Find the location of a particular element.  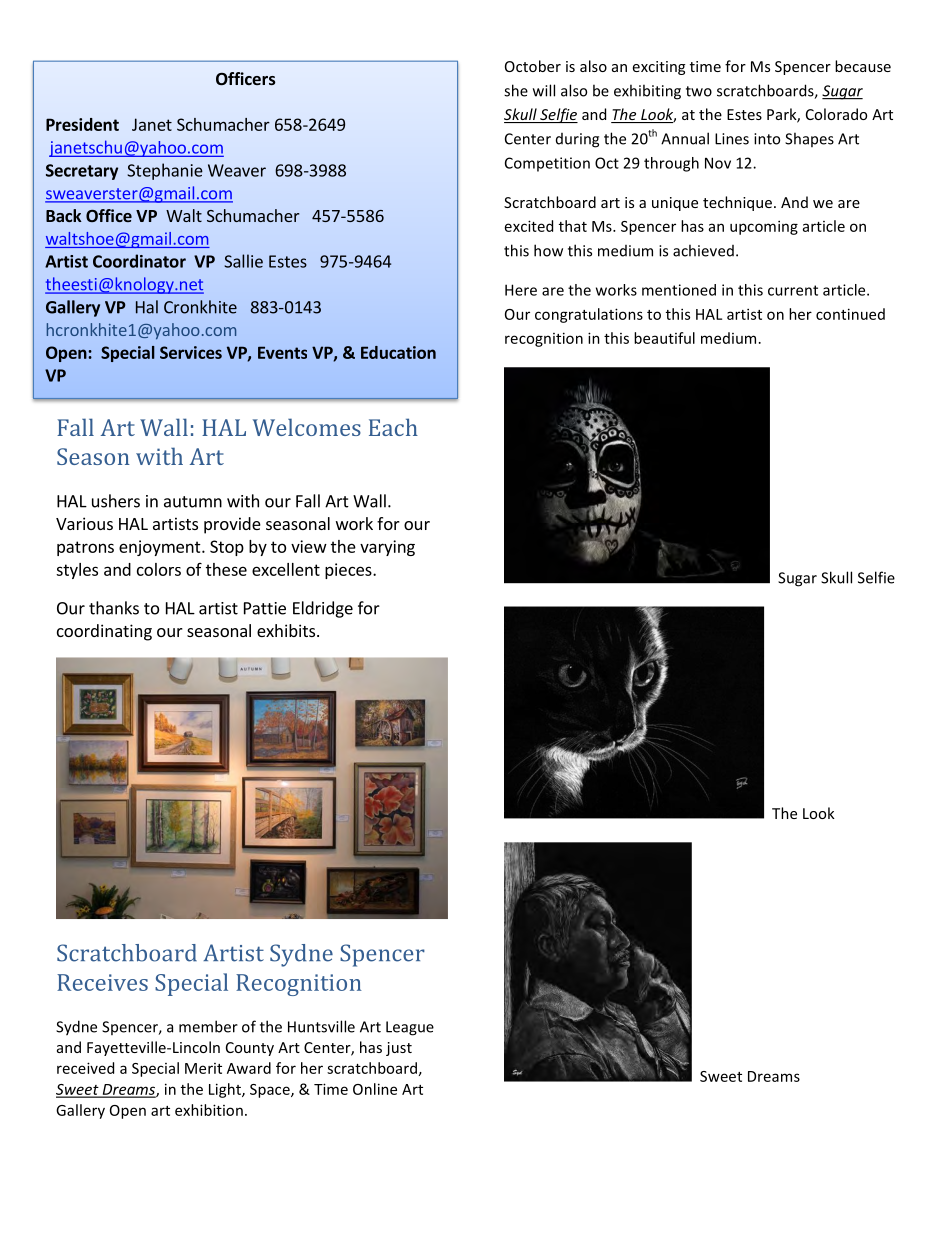

will is located at coordinates (544, 90).
